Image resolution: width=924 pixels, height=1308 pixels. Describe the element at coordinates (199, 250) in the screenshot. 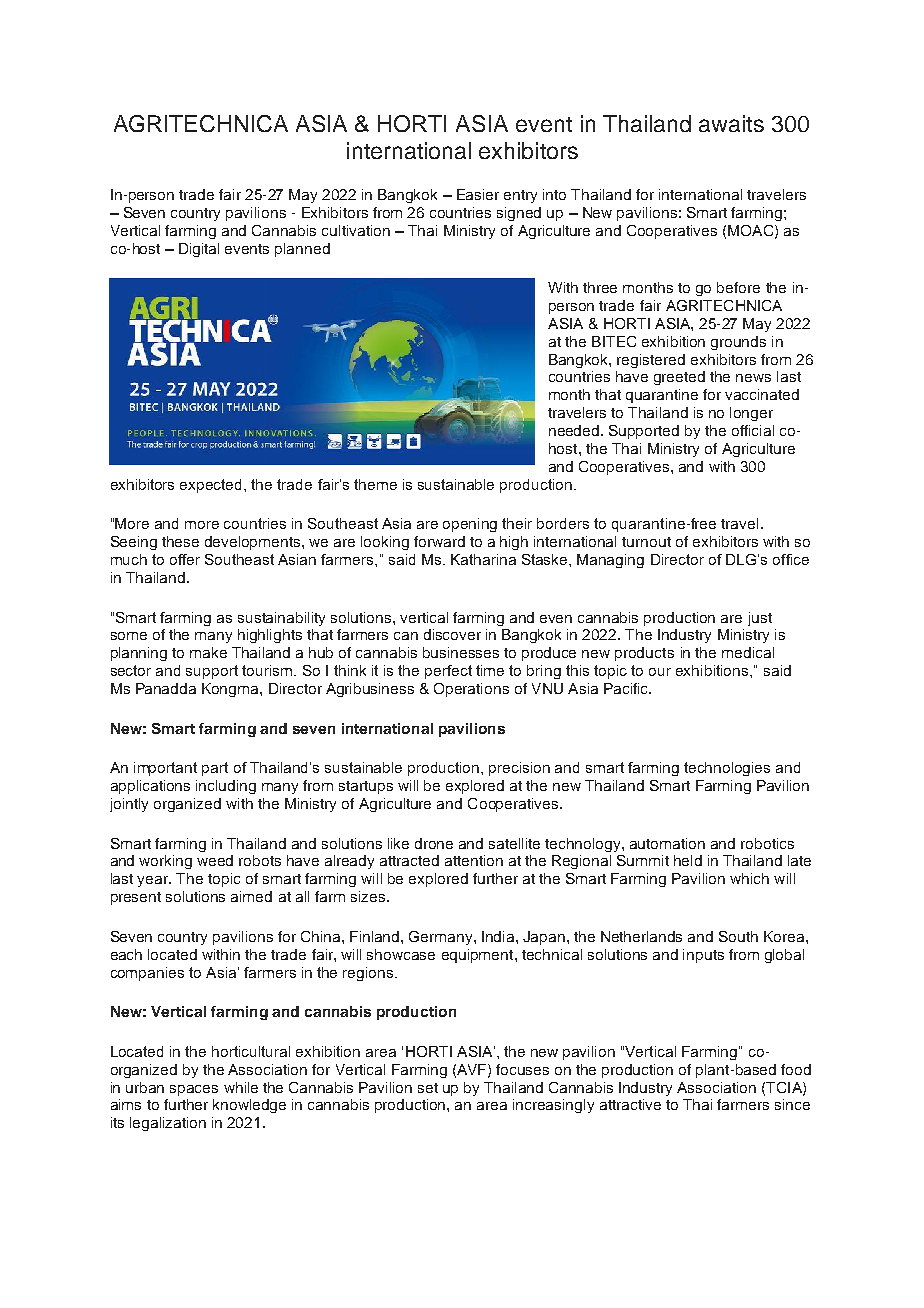

I see `Digital` at that location.
